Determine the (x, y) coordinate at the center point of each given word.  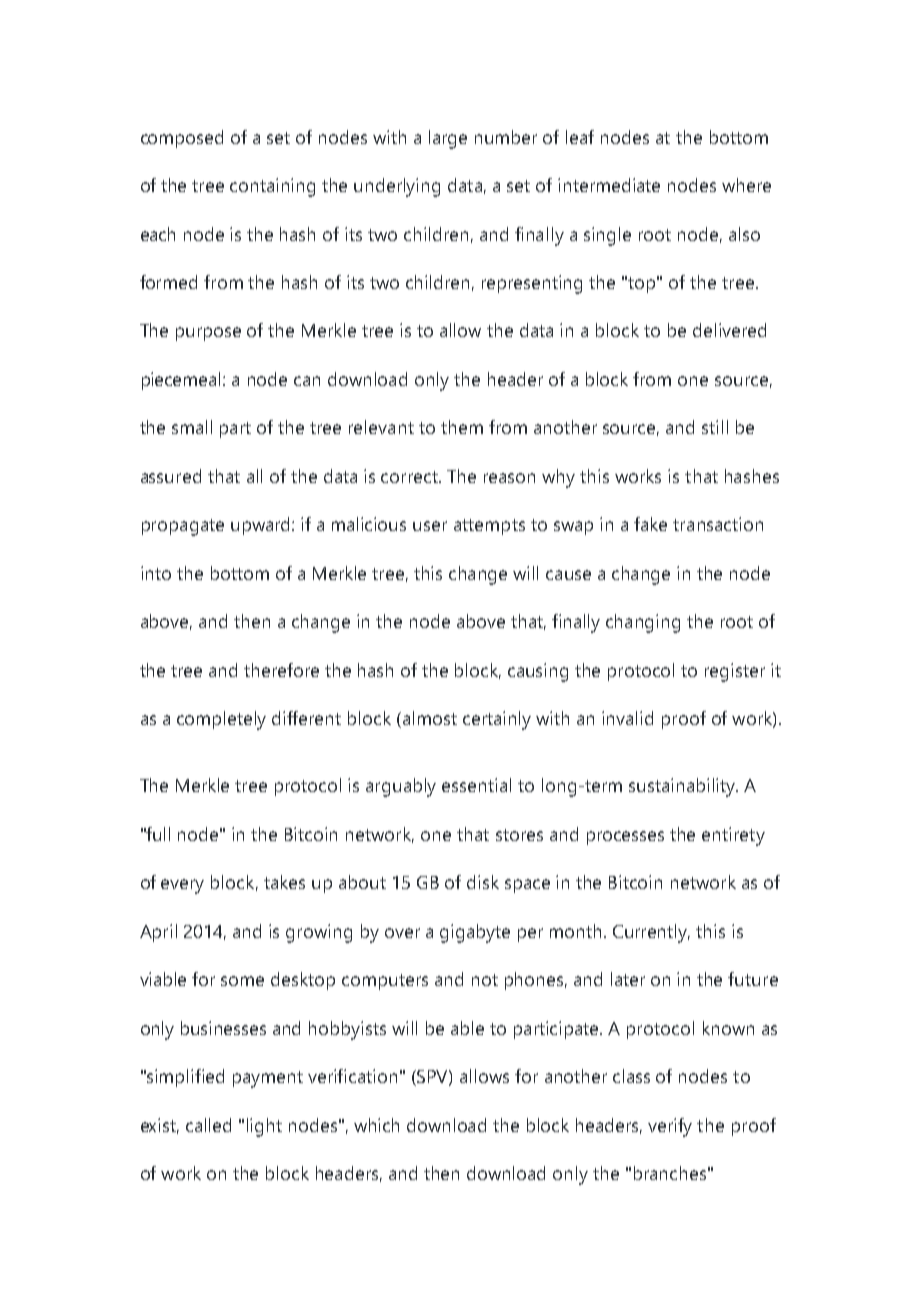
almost (430, 718)
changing (643, 623)
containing (272, 187)
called (208, 1125)
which (376, 1125)
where (746, 185)
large (448, 139)
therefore (281, 670)
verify (670, 1127)
